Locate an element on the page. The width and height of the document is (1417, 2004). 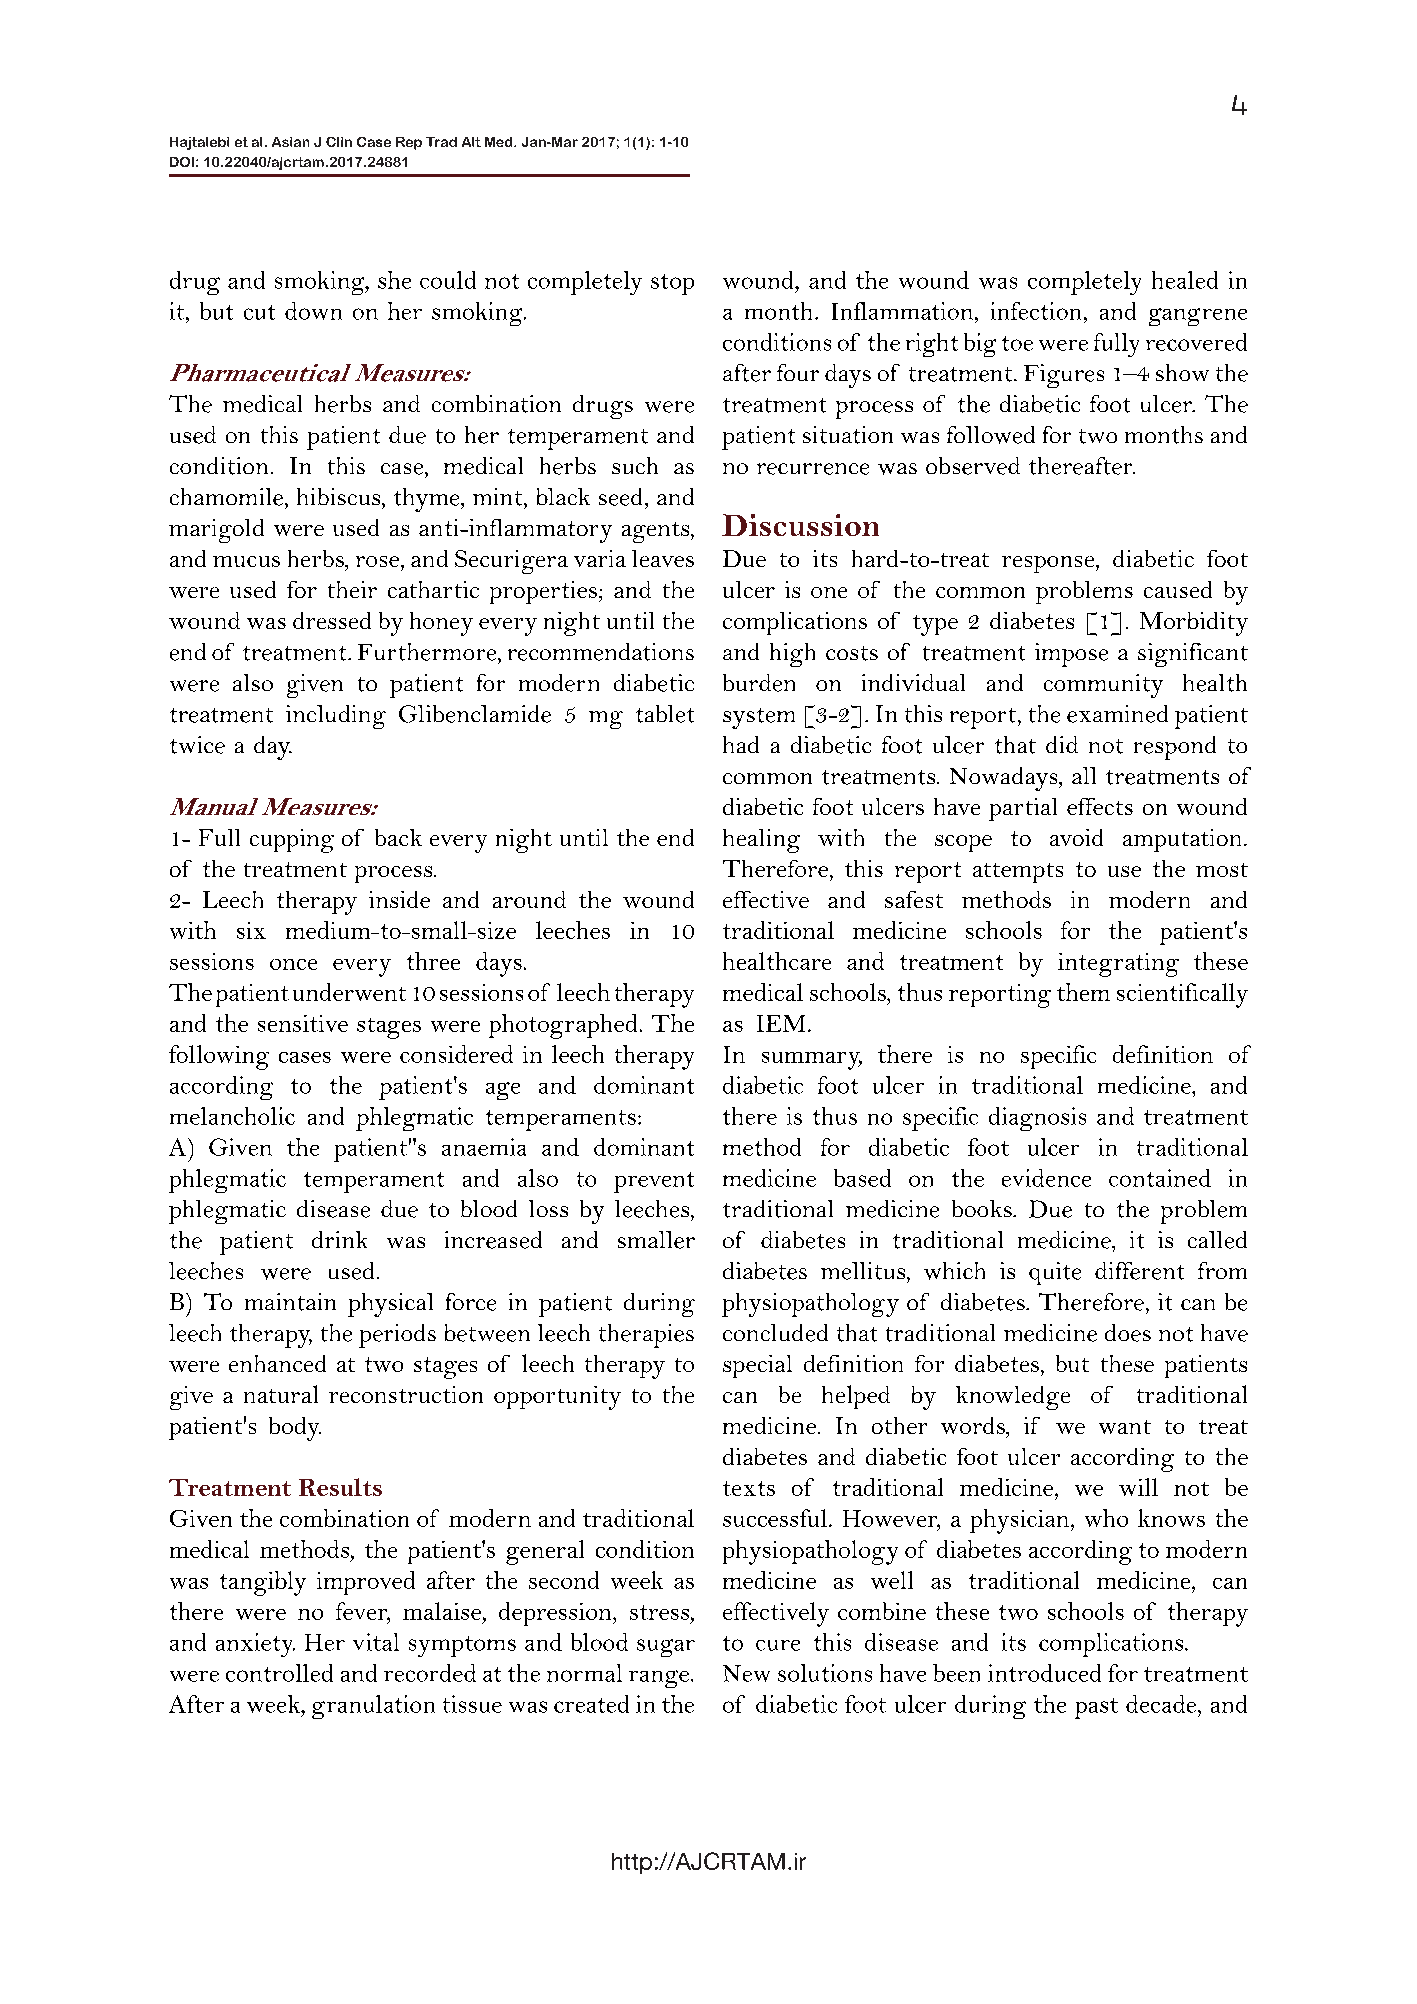
healed is located at coordinates (1185, 280).
